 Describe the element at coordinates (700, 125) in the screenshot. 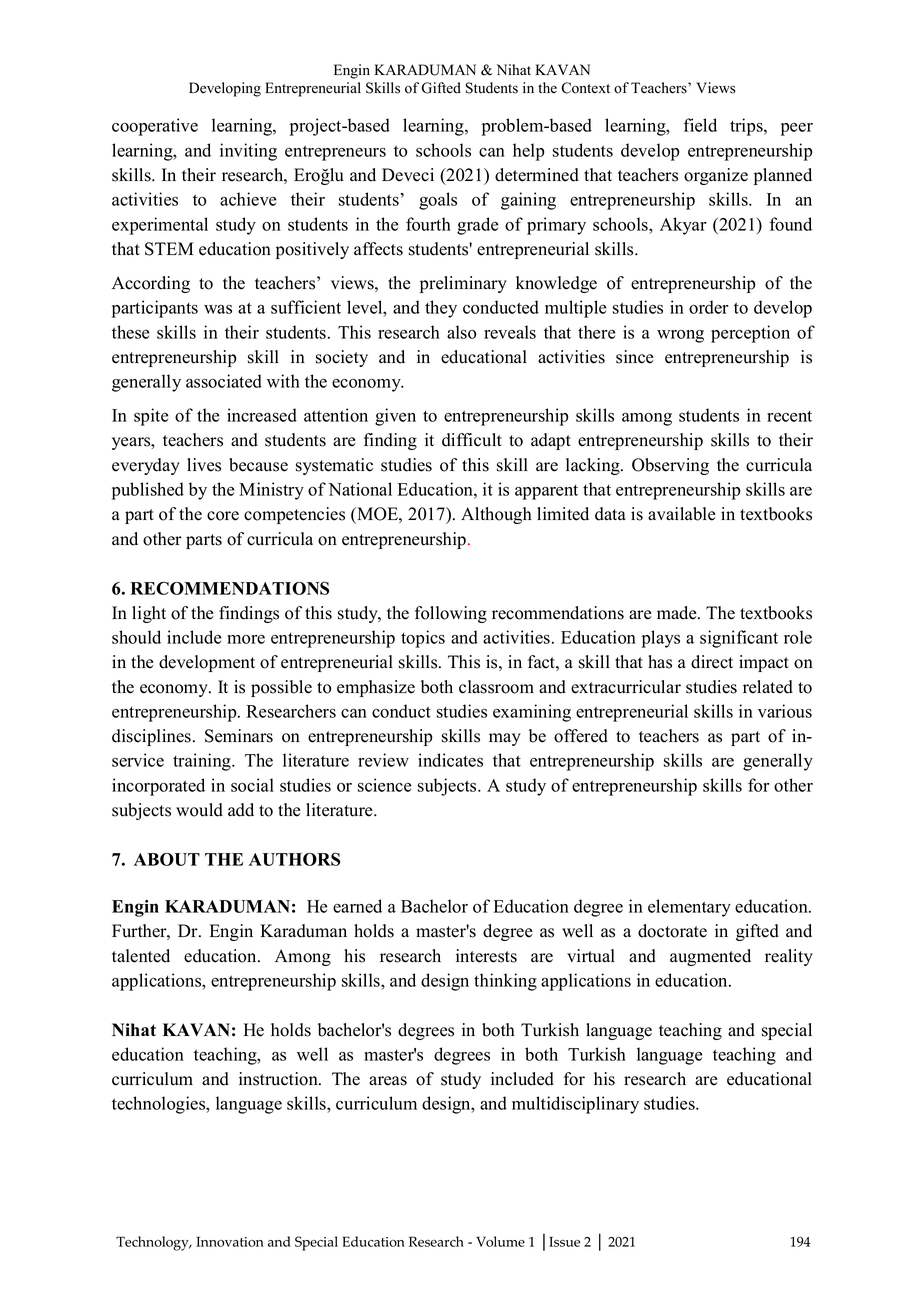

I see `field` at that location.
